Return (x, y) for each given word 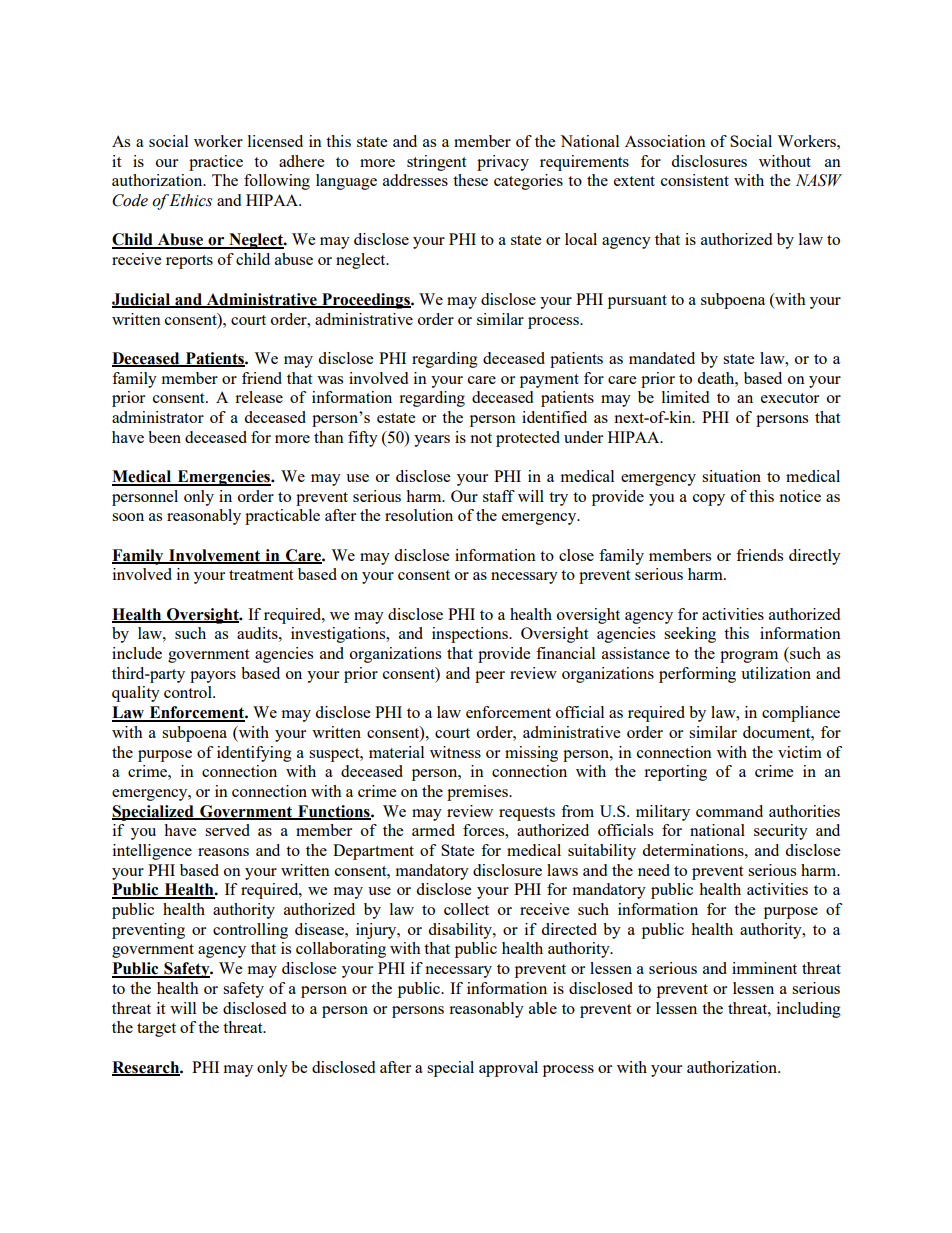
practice (216, 163)
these (470, 180)
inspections (471, 635)
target (156, 1030)
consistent (695, 180)
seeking (690, 635)
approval (508, 1069)
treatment (261, 575)
